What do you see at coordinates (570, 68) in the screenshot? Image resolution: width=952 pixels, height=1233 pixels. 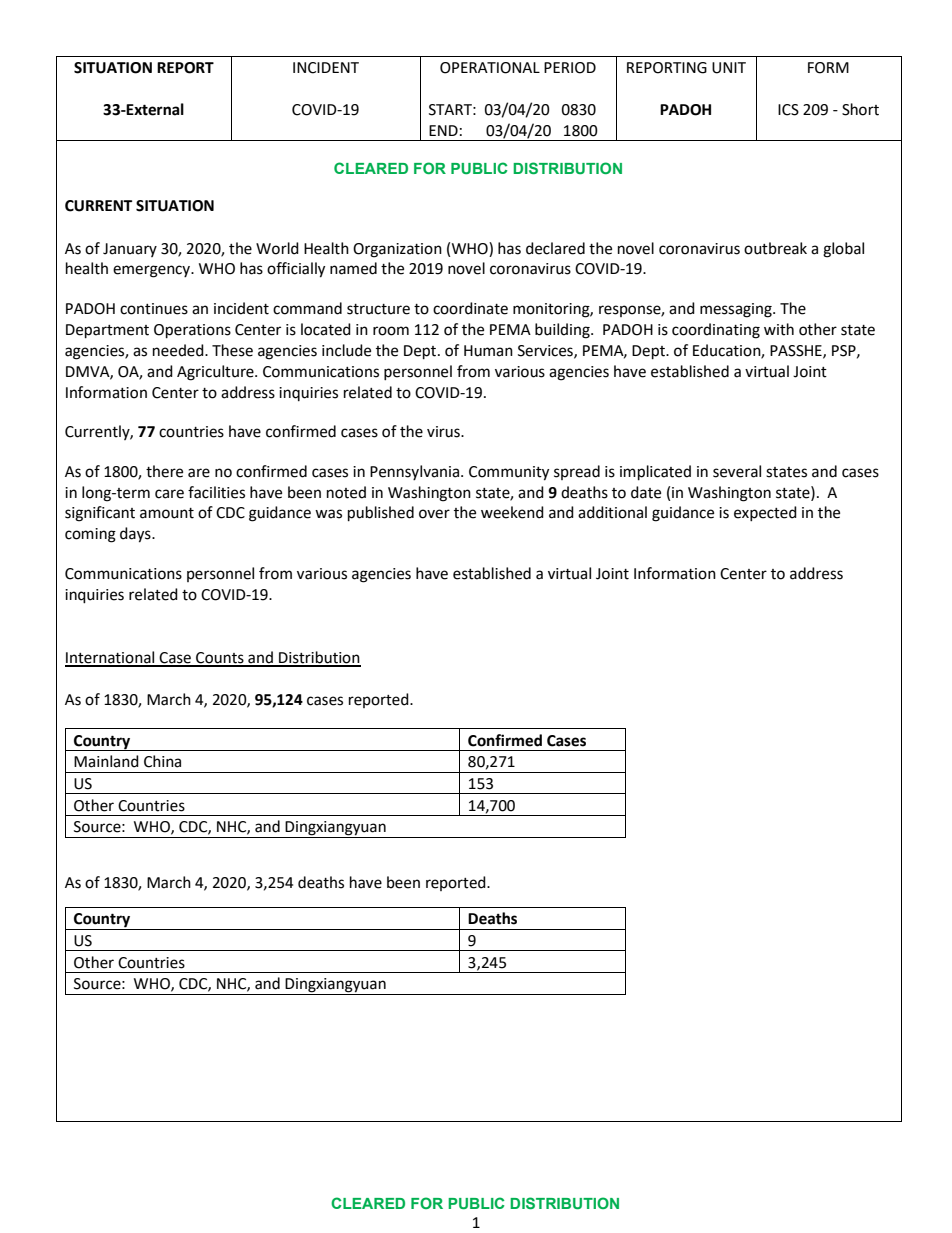 I see `PERIOD` at bounding box center [570, 68].
